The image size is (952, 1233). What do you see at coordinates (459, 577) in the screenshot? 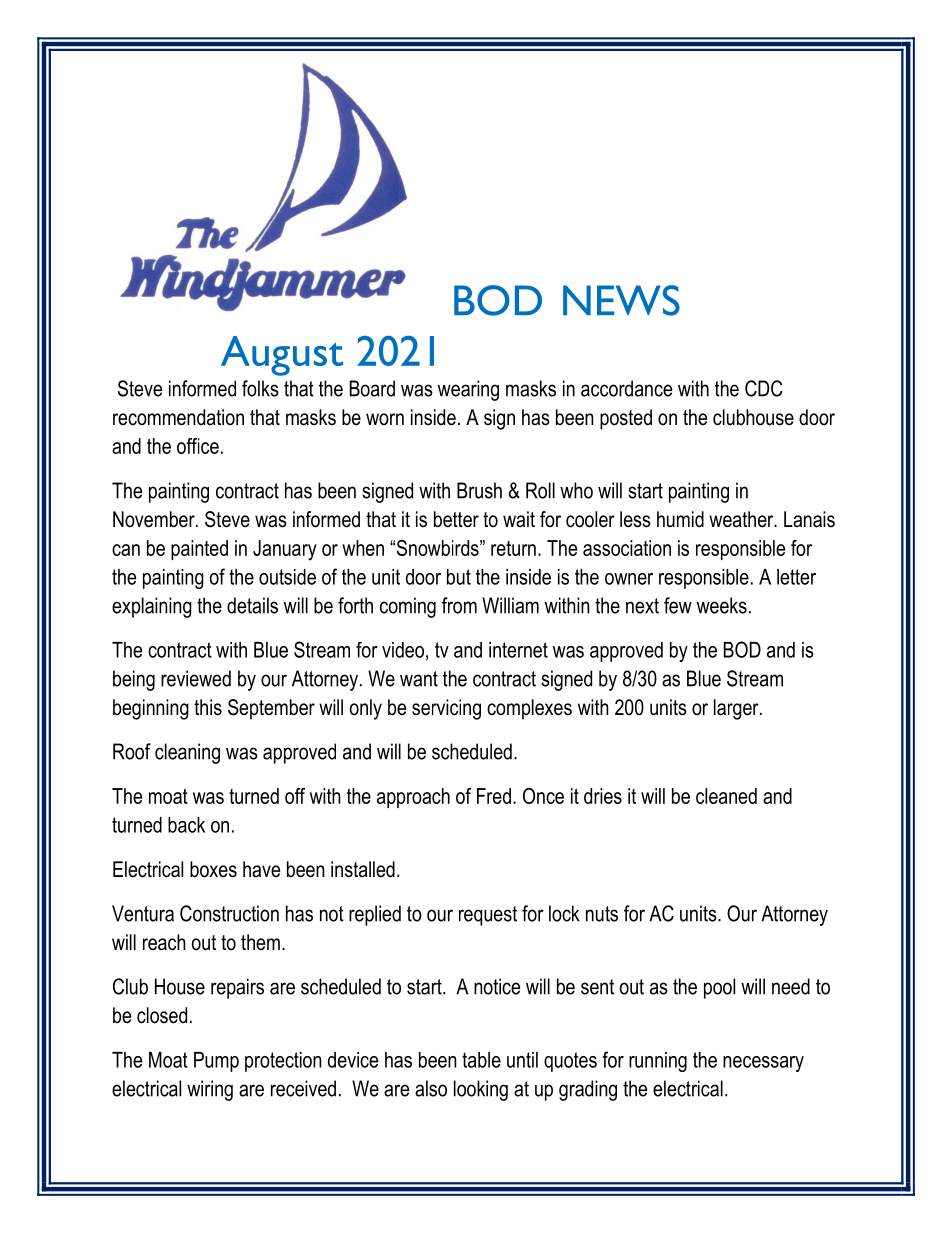
I see `but` at bounding box center [459, 577].
